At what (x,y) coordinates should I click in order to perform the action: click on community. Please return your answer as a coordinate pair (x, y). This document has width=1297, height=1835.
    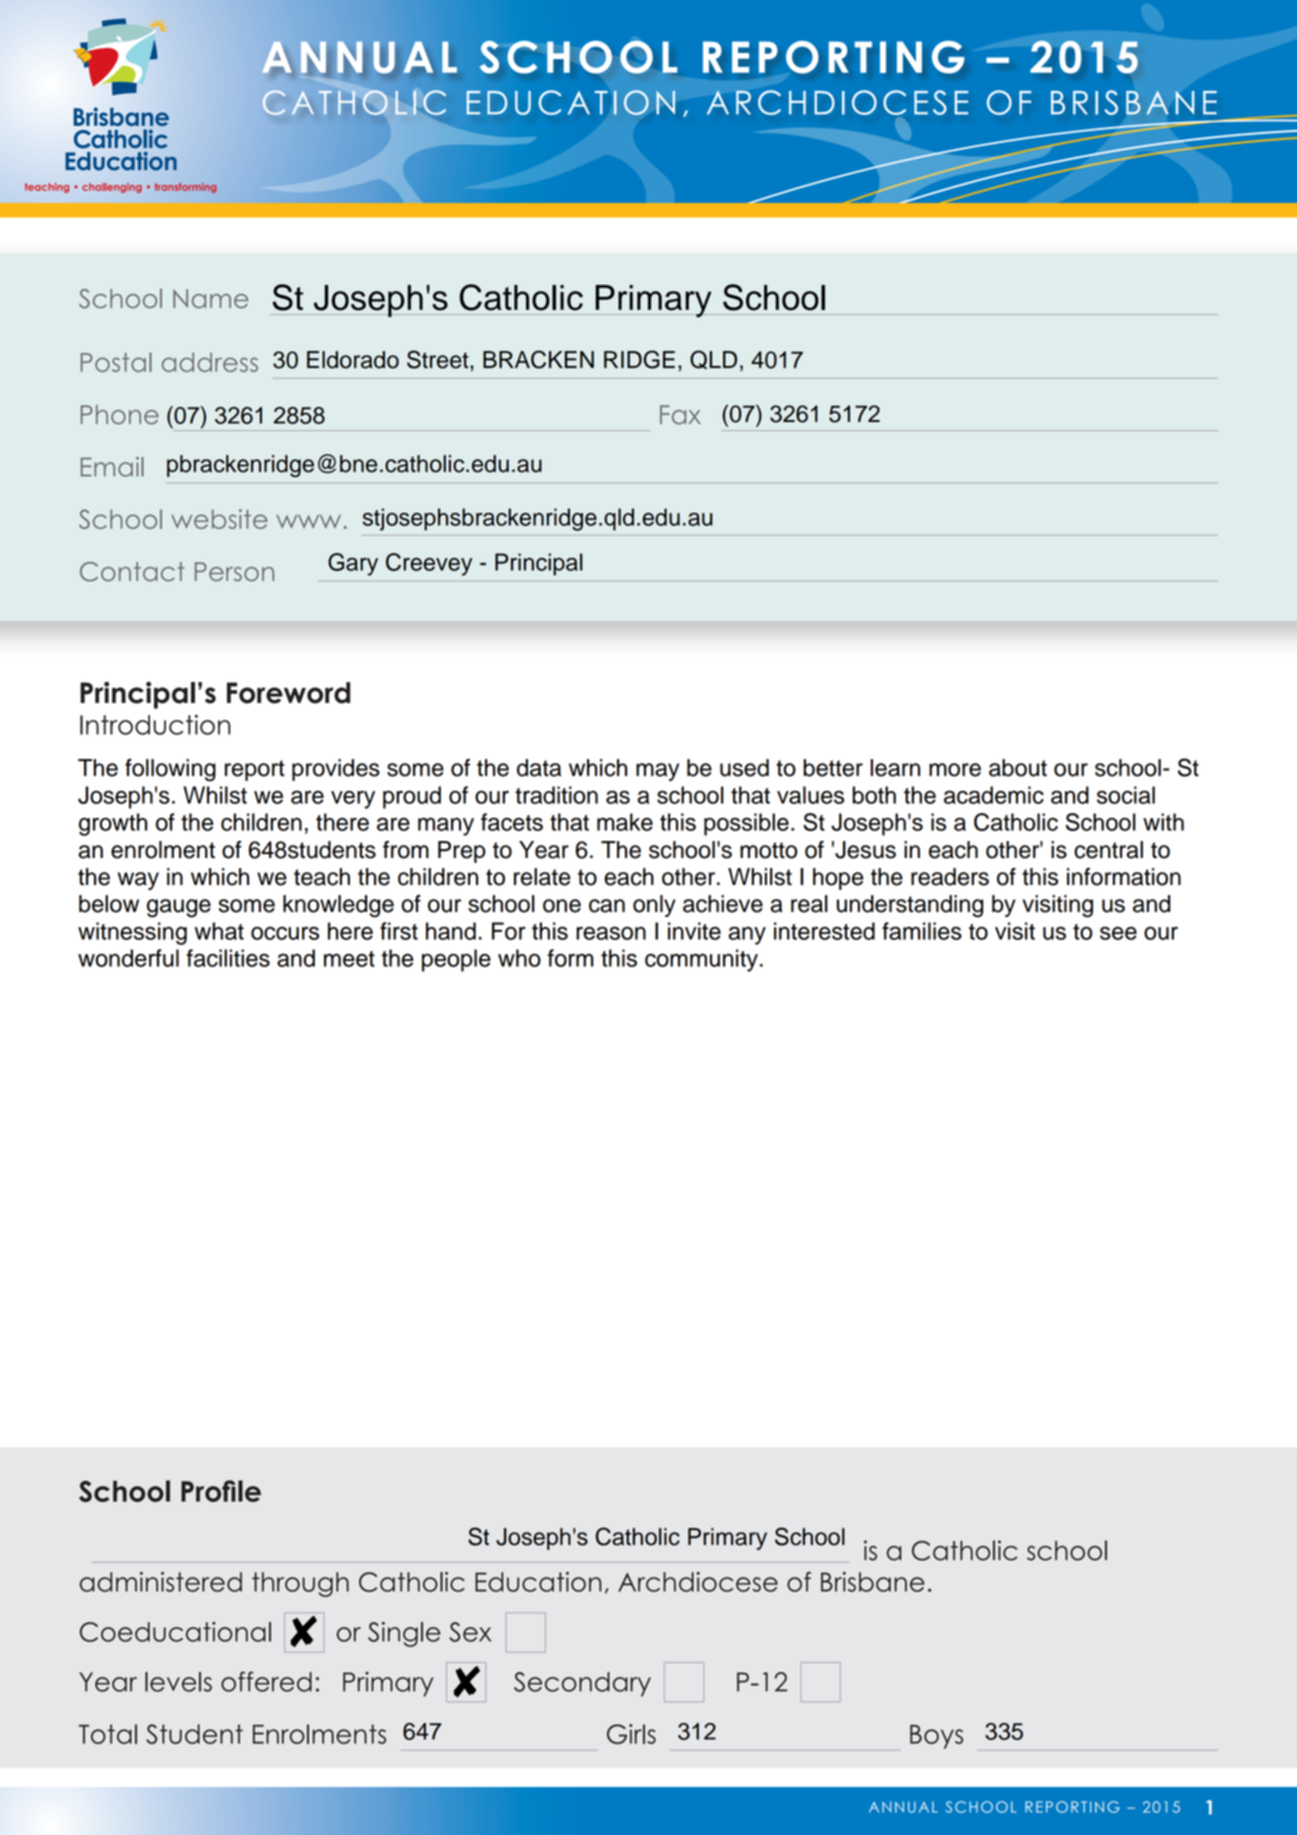
    Looking at the image, I should click on (701, 960).
